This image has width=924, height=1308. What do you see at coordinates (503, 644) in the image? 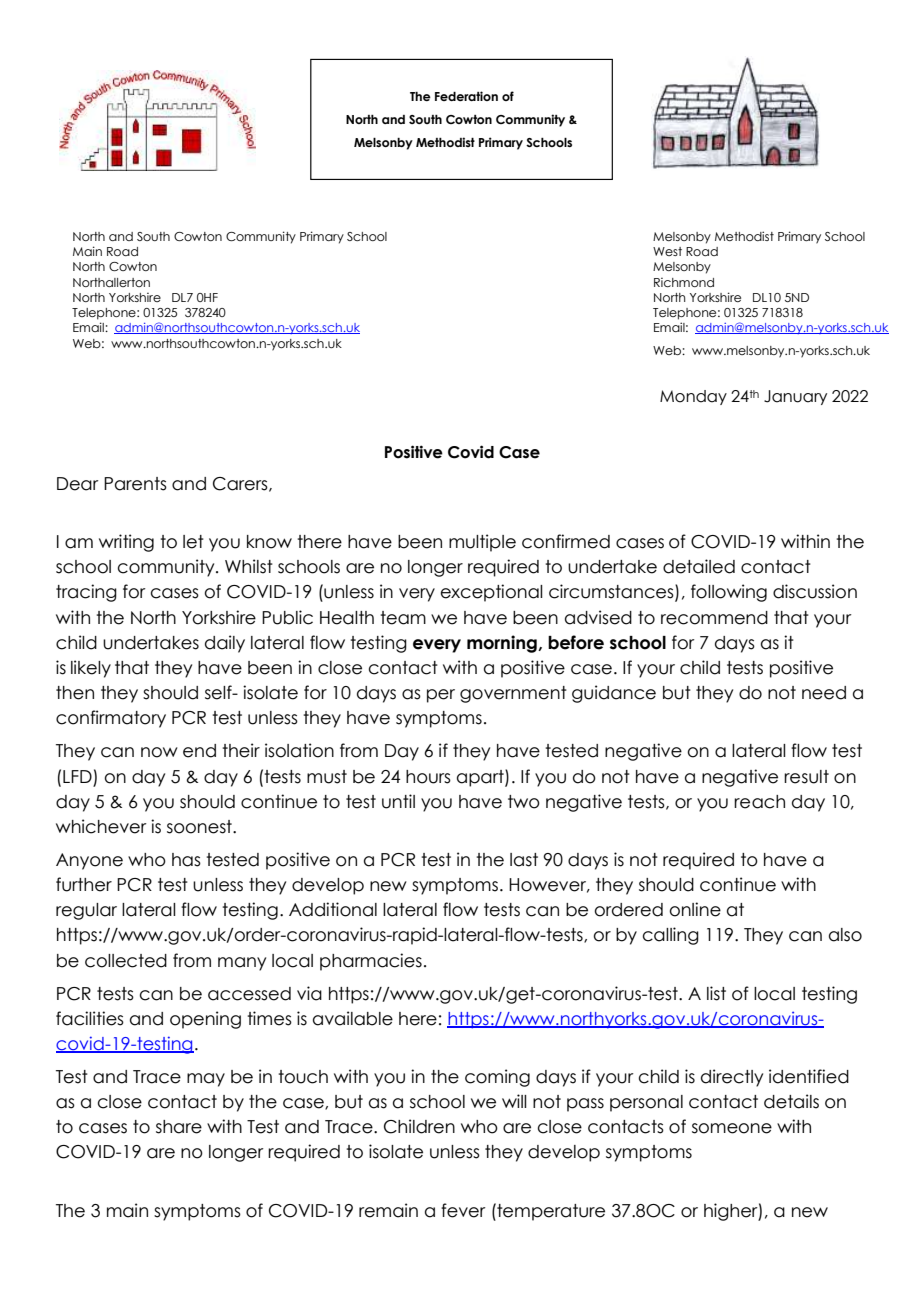
I see `morning` at bounding box center [503, 644].
